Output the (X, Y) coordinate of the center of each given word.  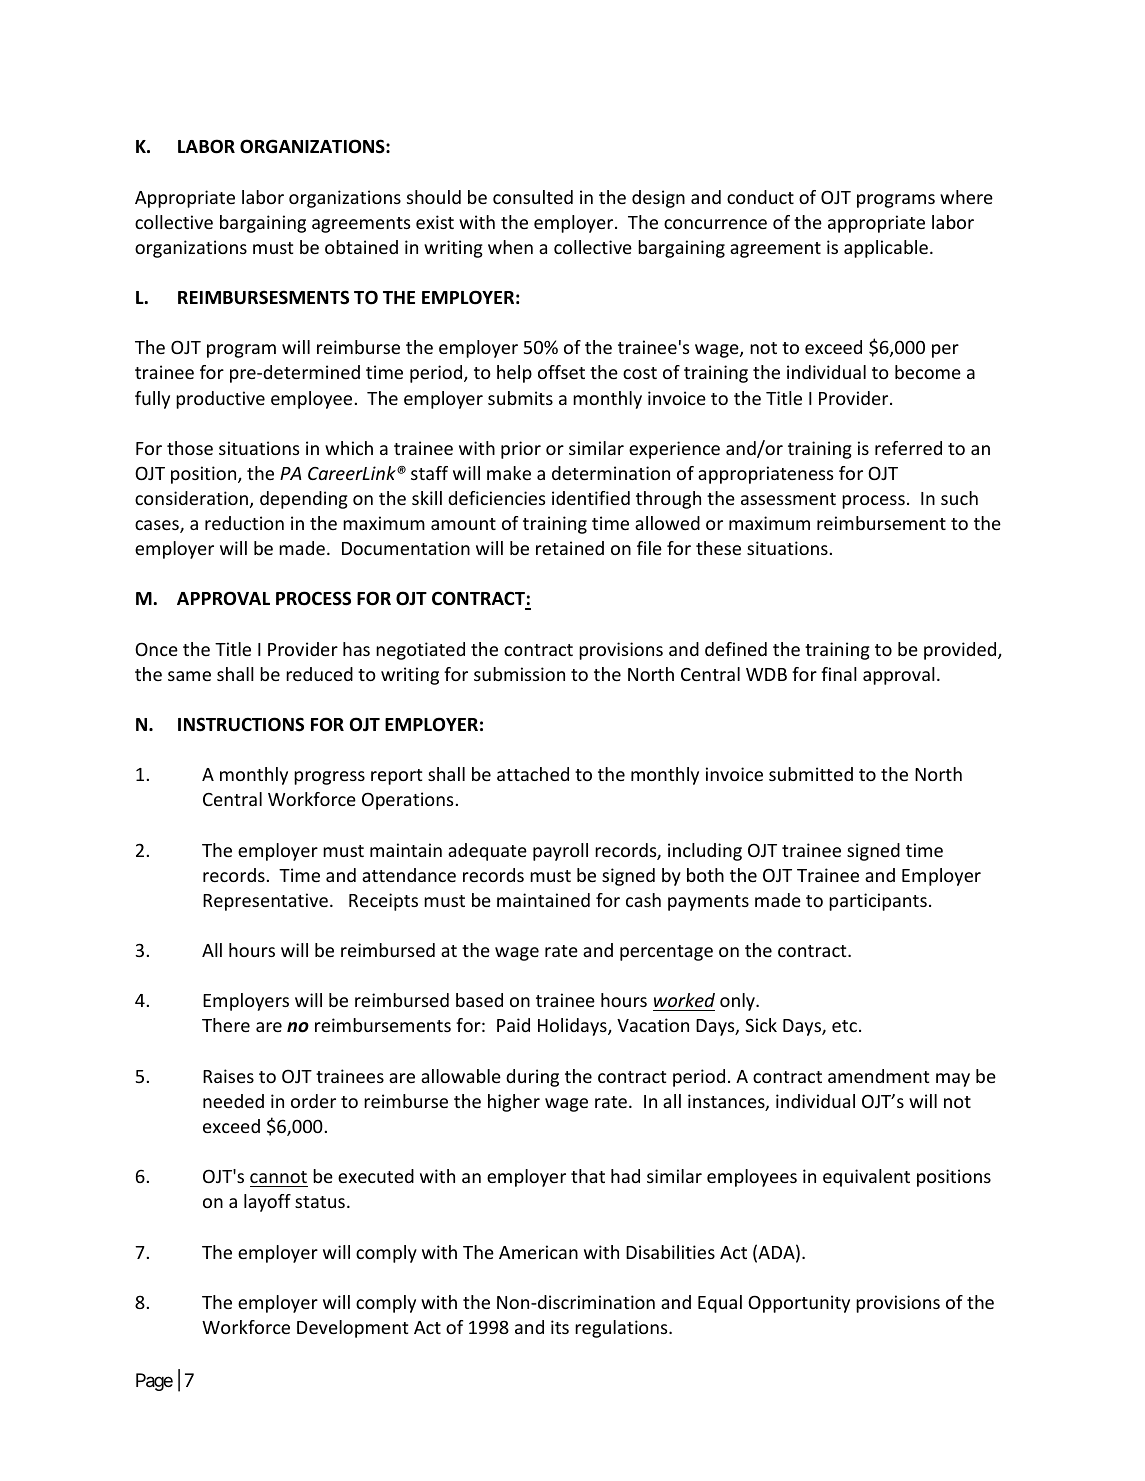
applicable (886, 249)
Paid (513, 1025)
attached (533, 774)
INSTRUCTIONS (241, 724)
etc (844, 1026)
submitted (811, 774)
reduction (244, 523)
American (538, 1252)
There (226, 1025)
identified (591, 498)
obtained (361, 247)
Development (352, 1329)
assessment (788, 499)
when (510, 247)
